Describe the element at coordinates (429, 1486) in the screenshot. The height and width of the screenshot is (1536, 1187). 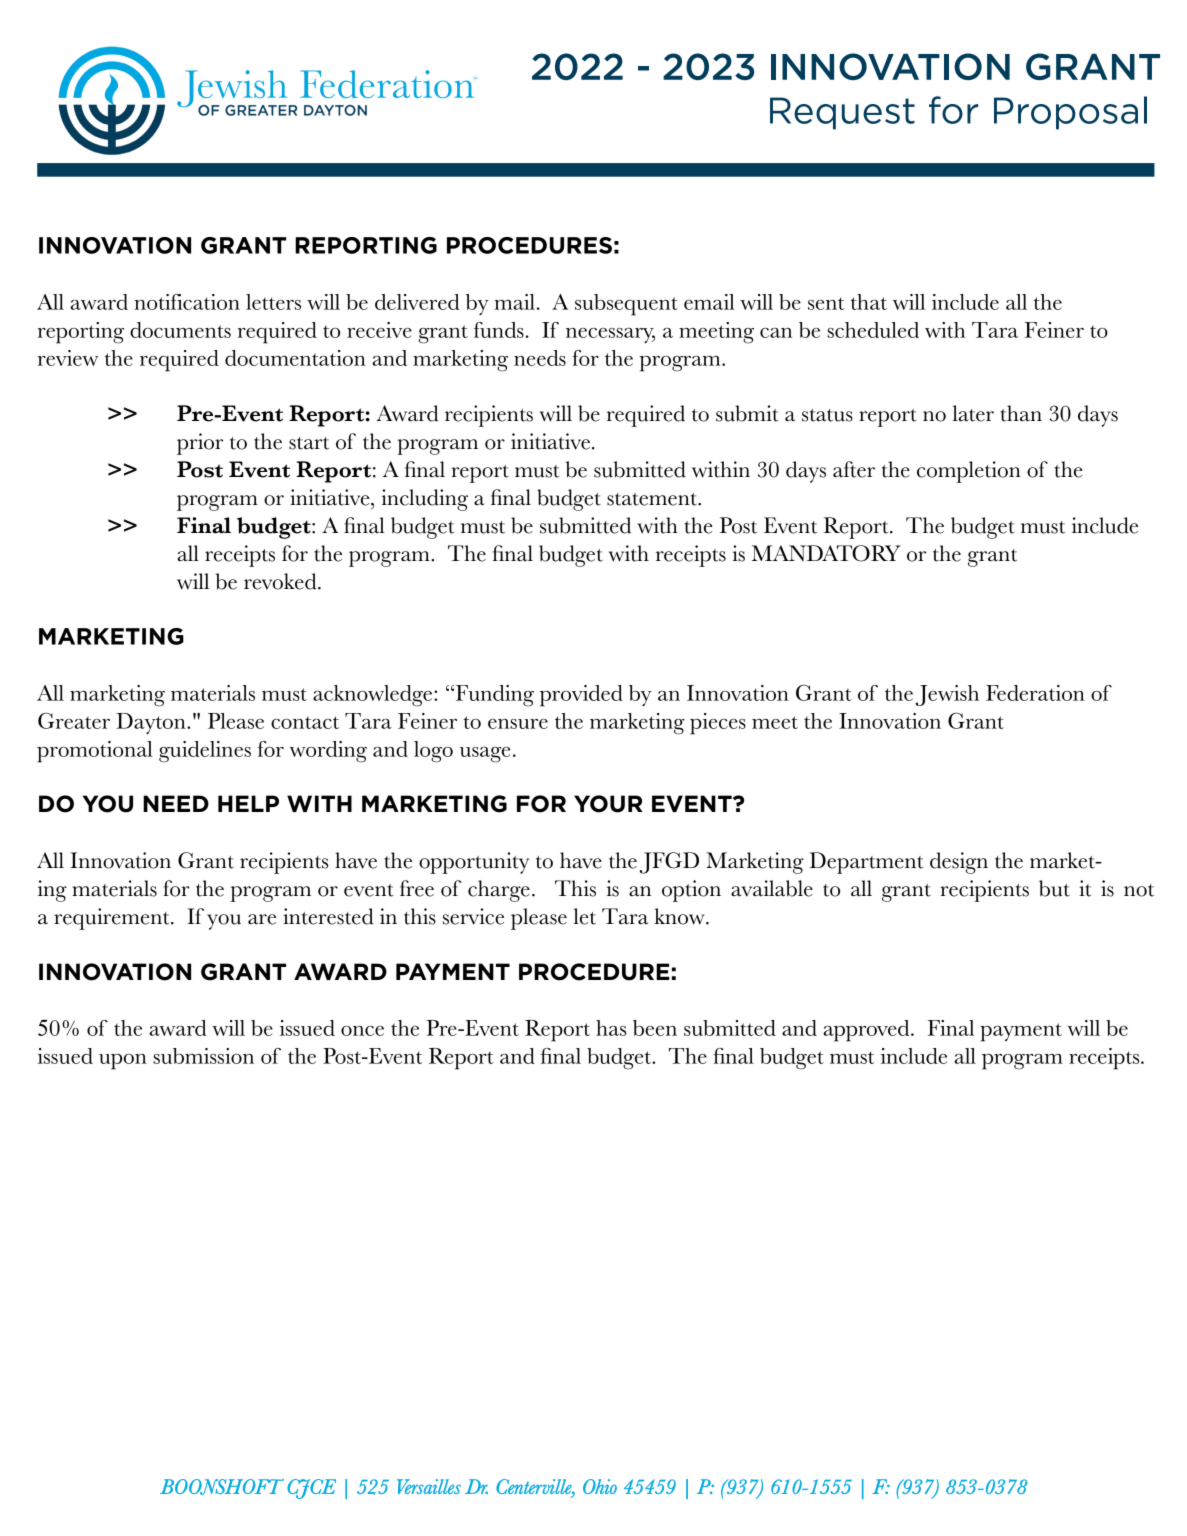
I see `Versailles` at that location.
